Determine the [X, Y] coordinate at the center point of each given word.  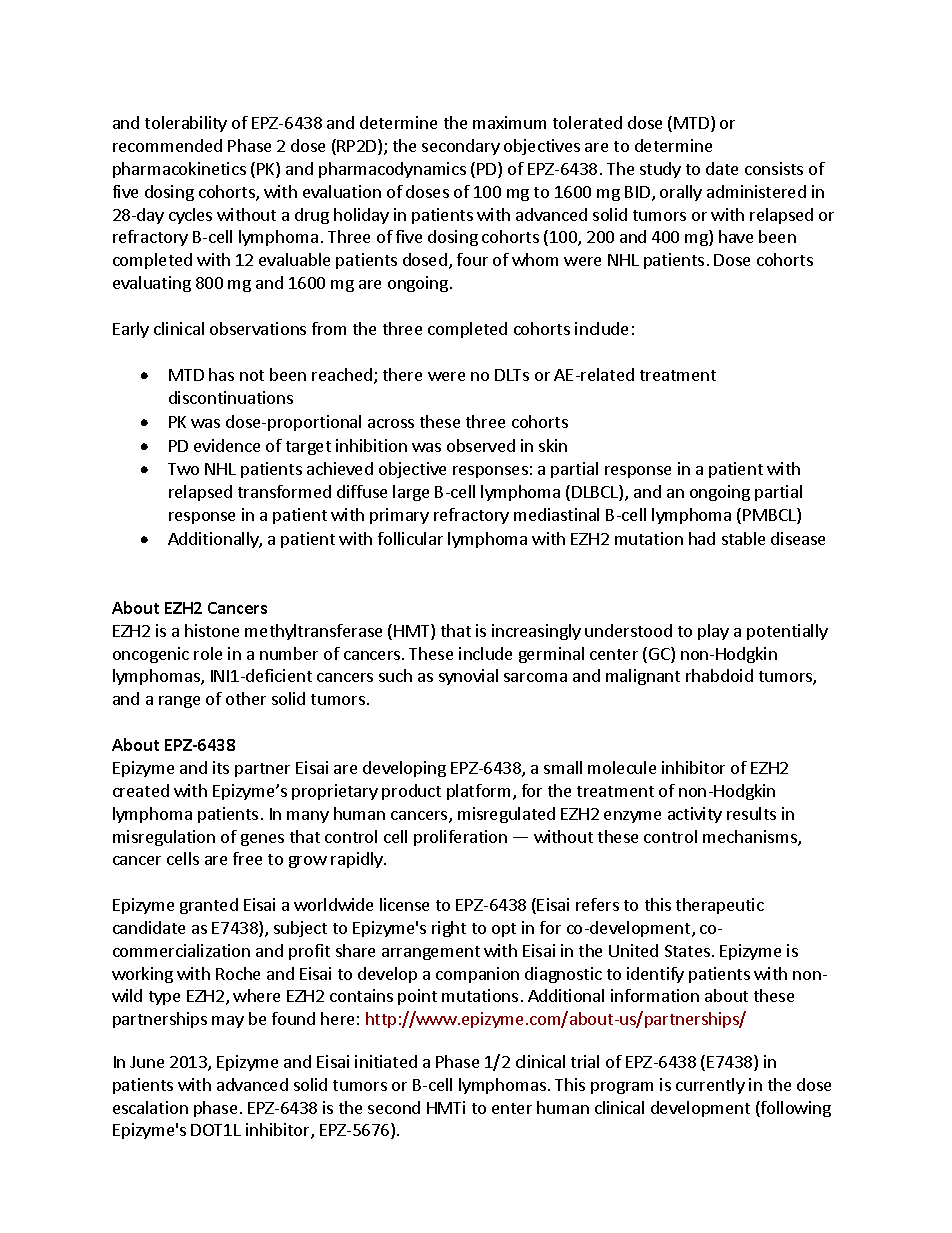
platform [478, 792]
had [702, 538]
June [147, 1062]
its [221, 767]
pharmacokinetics [179, 170]
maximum [509, 122]
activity [695, 815]
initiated [386, 1061]
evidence [227, 445]
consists [774, 168]
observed [481, 445]
